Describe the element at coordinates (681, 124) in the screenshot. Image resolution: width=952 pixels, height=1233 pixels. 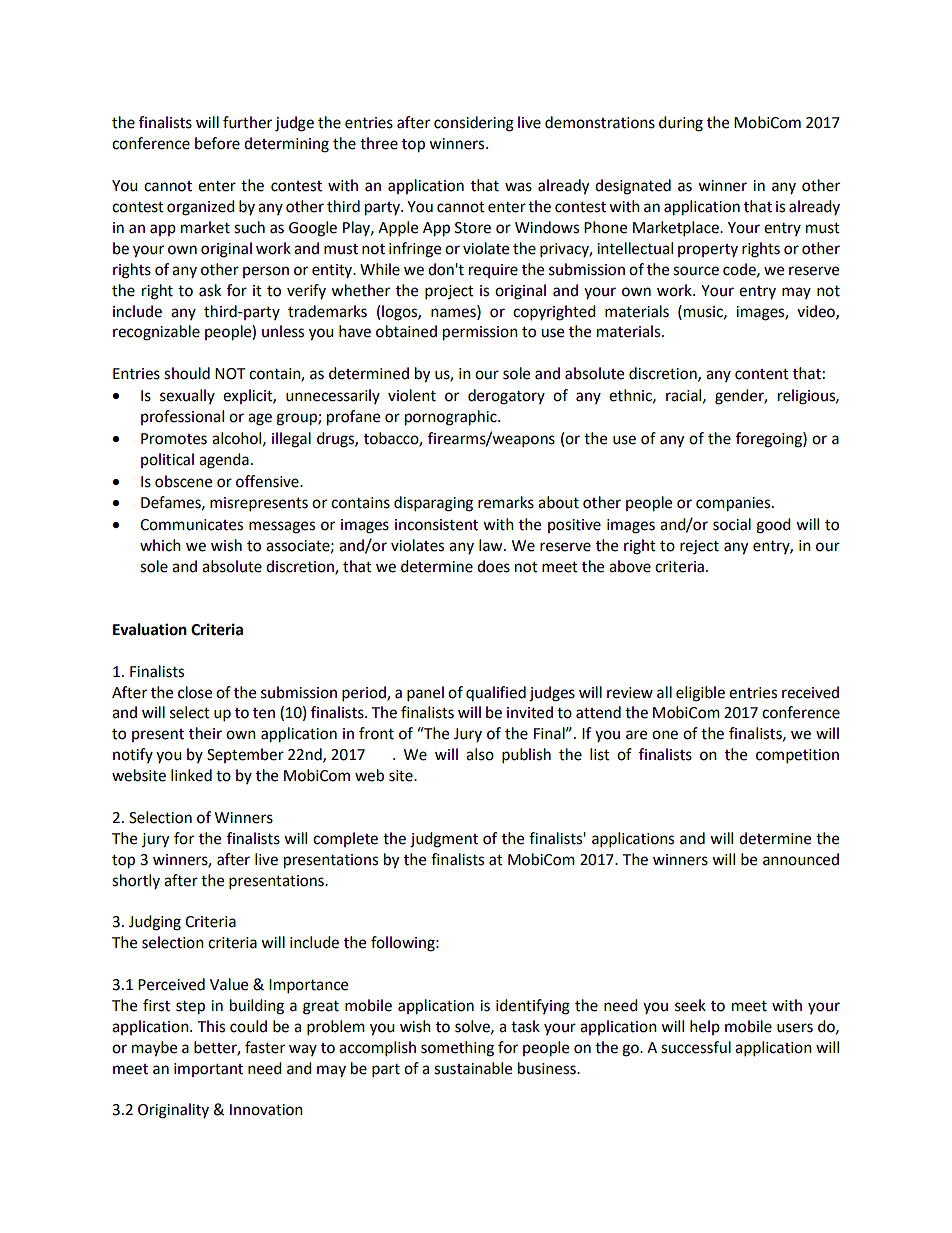
I see `during` at that location.
